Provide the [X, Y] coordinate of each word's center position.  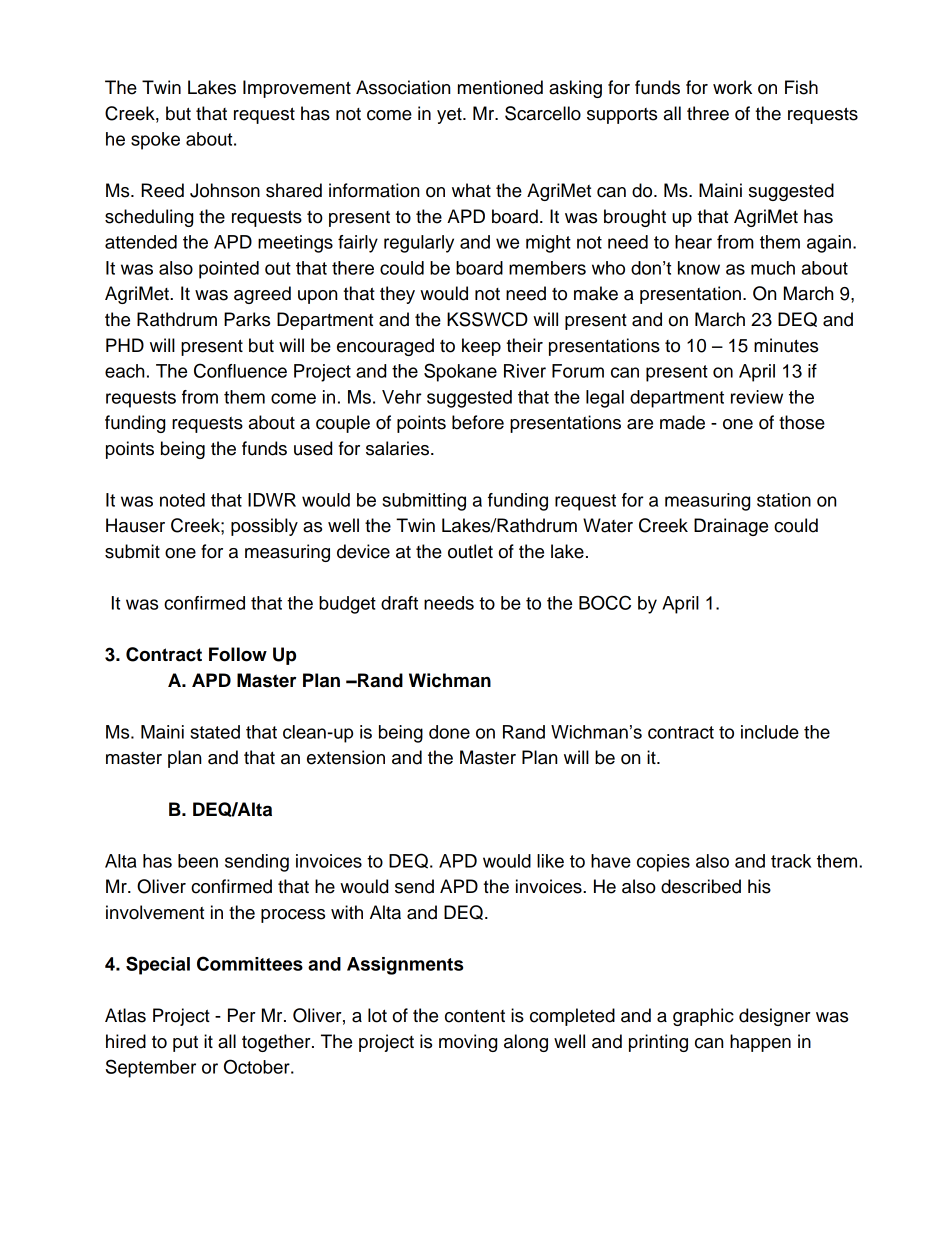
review [757, 397]
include [770, 732]
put [185, 1044]
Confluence [240, 370]
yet [450, 115]
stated [215, 732]
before [478, 422]
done [449, 732]
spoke [155, 141]
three [708, 113]
